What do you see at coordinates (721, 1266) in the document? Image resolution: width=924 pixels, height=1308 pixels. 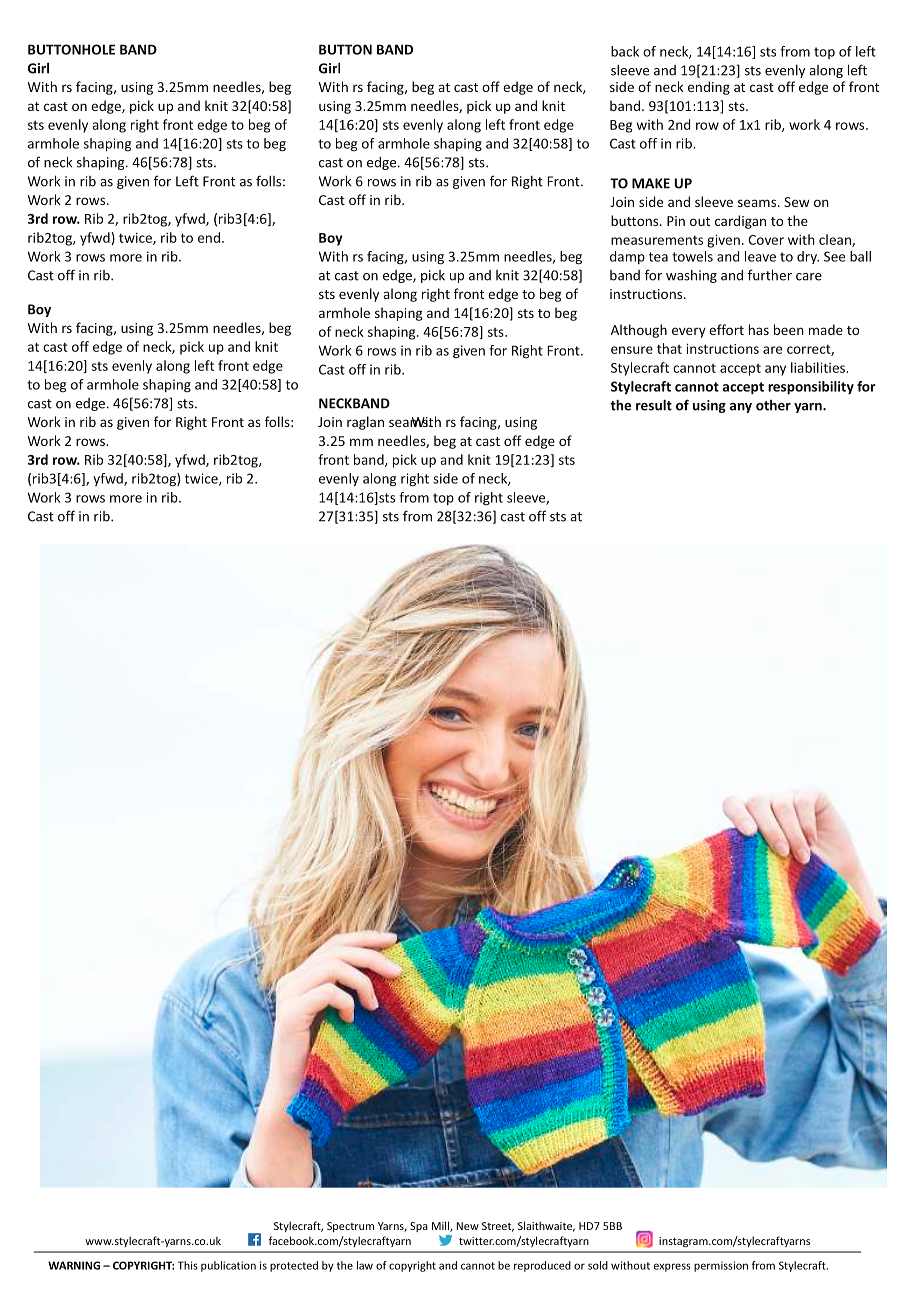 I see `permission` at bounding box center [721, 1266].
